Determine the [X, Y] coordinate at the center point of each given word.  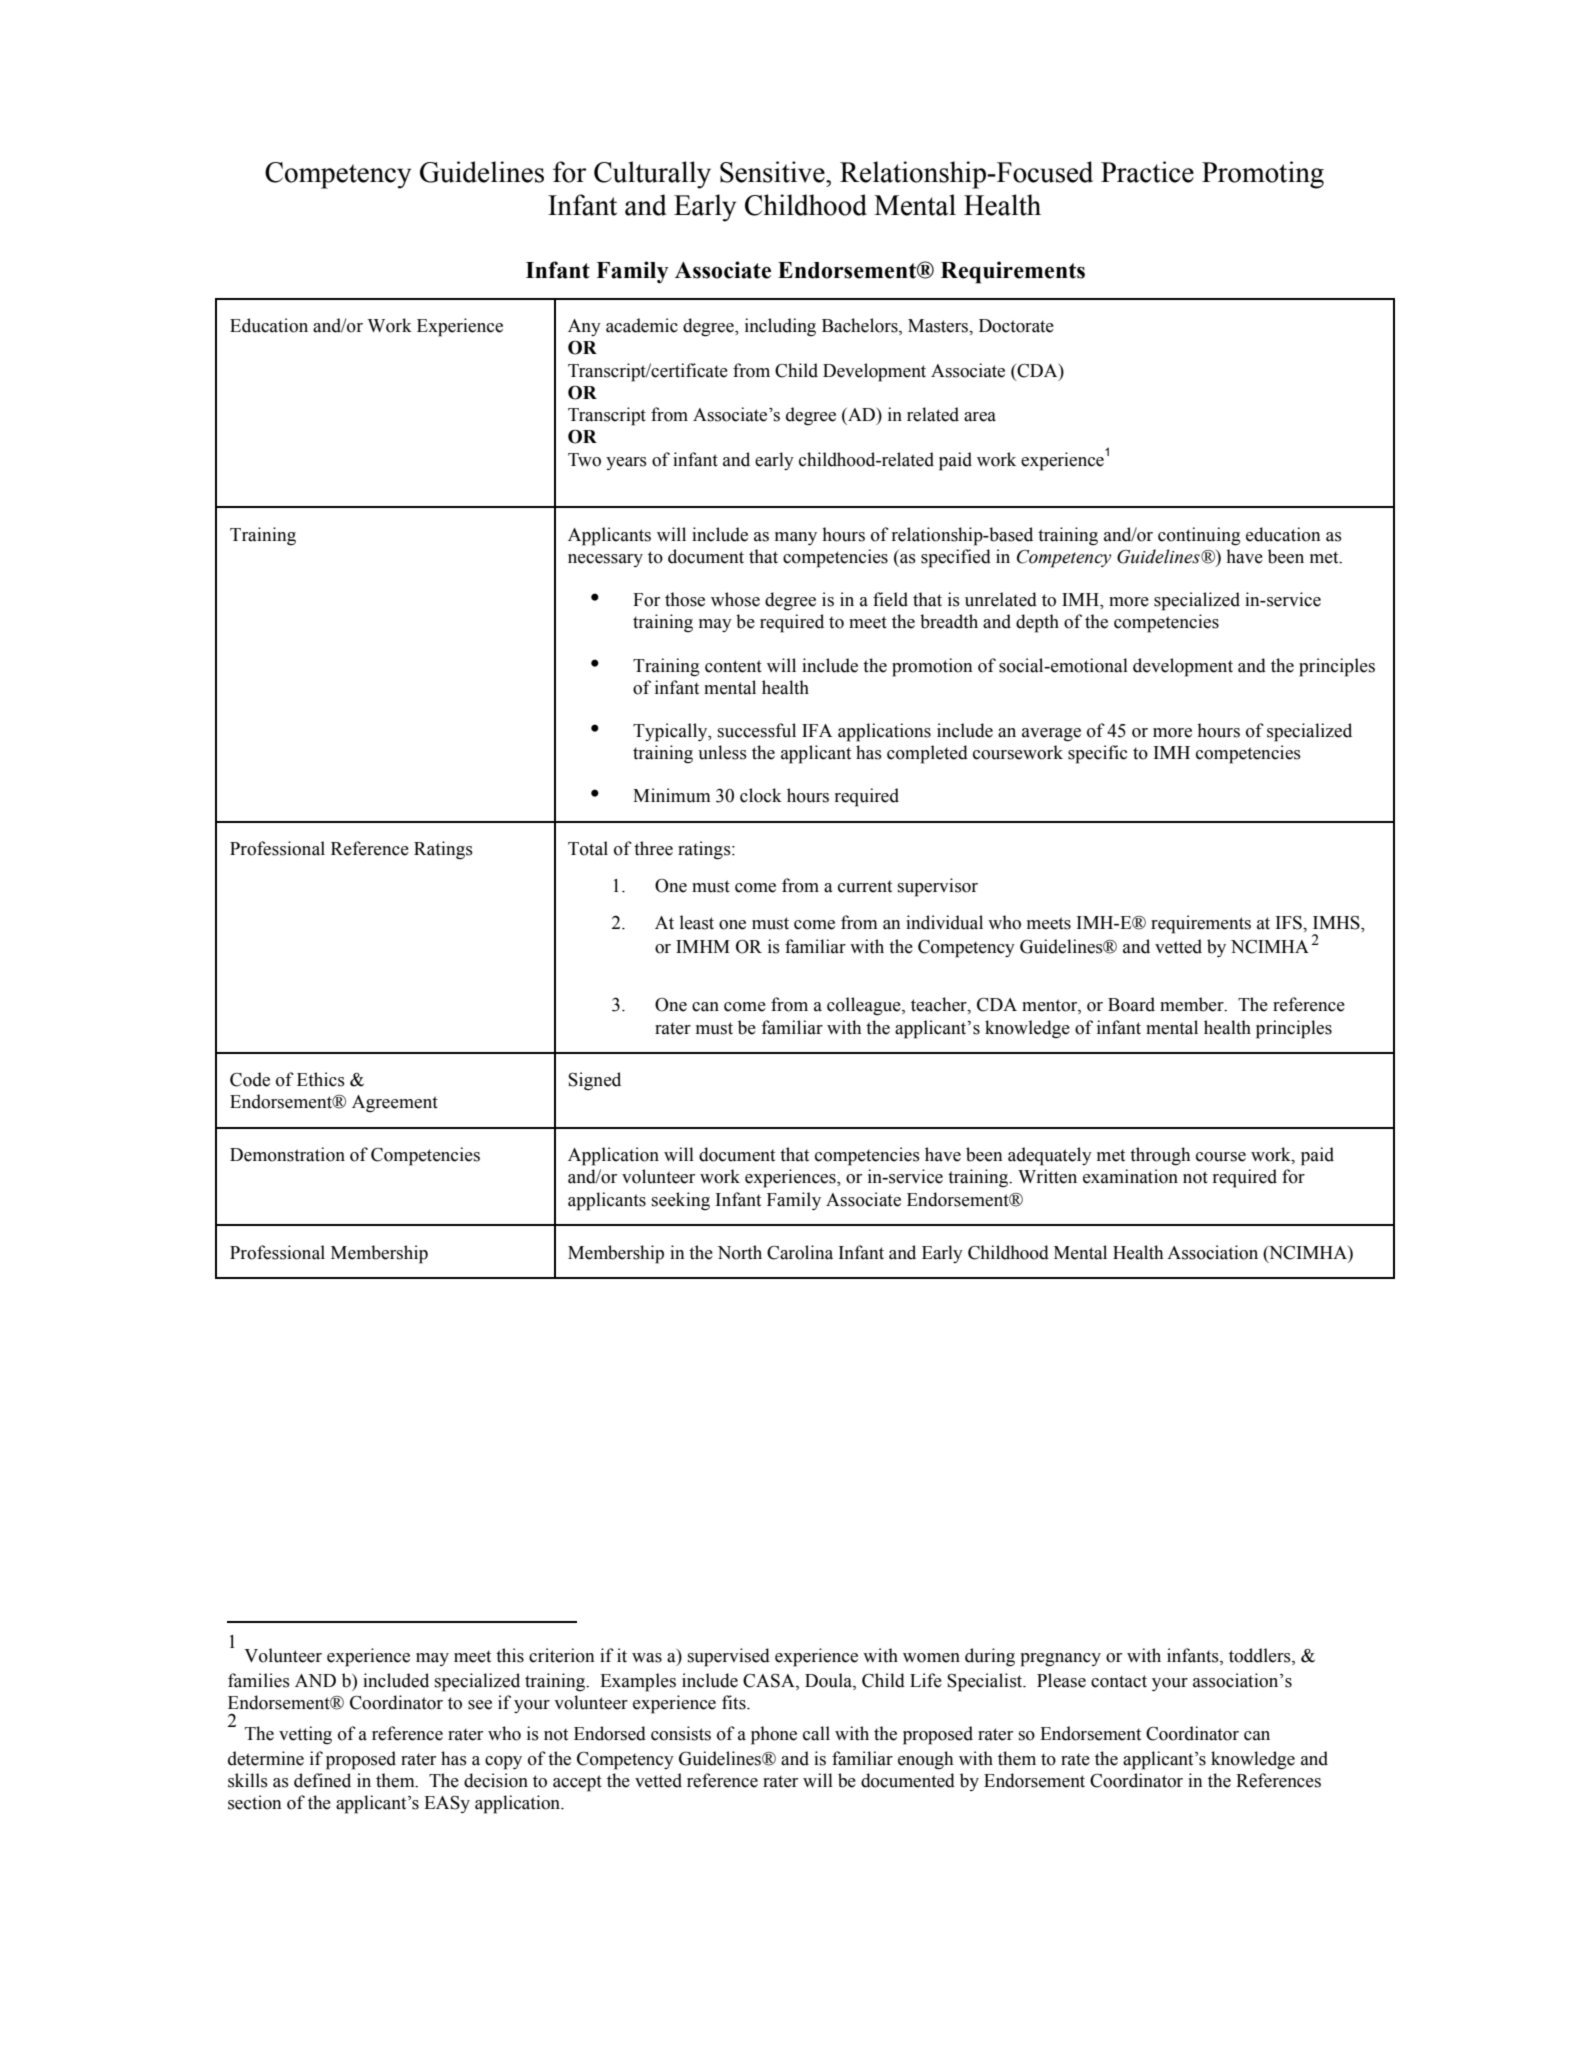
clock [761, 795]
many [796, 538]
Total [588, 848]
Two [584, 460]
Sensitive [773, 172]
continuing [1199, 536]
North [739, 1252]
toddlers [1261, 1655]
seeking [681, 1201]
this [510, 1655]
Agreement [395, 1104]
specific [1097, 754]
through [1160, 1156]
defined [322, 1780]
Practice [1147, 172]
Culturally [652, 175]
